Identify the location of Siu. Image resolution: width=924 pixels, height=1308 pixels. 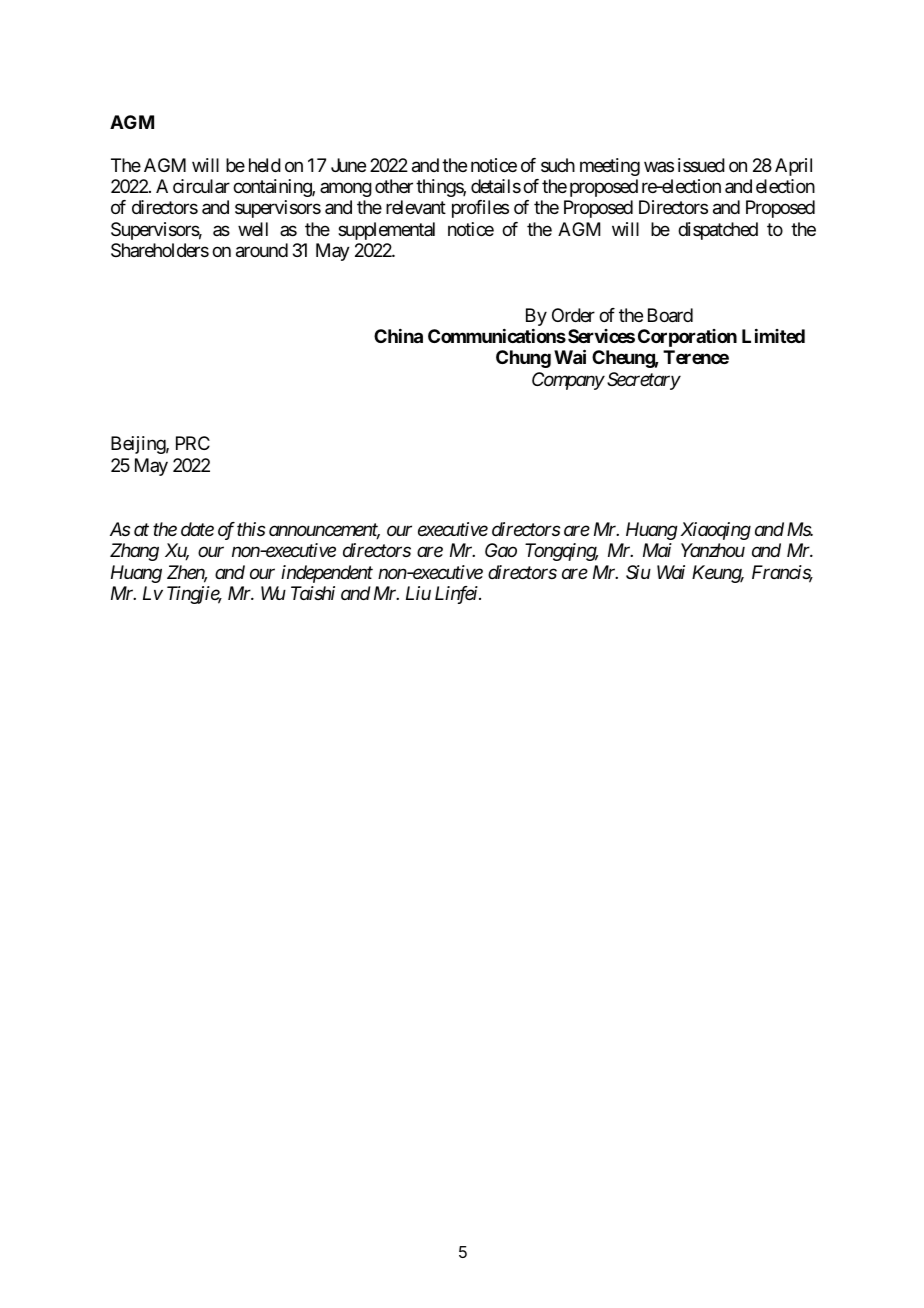
(638, 572).
